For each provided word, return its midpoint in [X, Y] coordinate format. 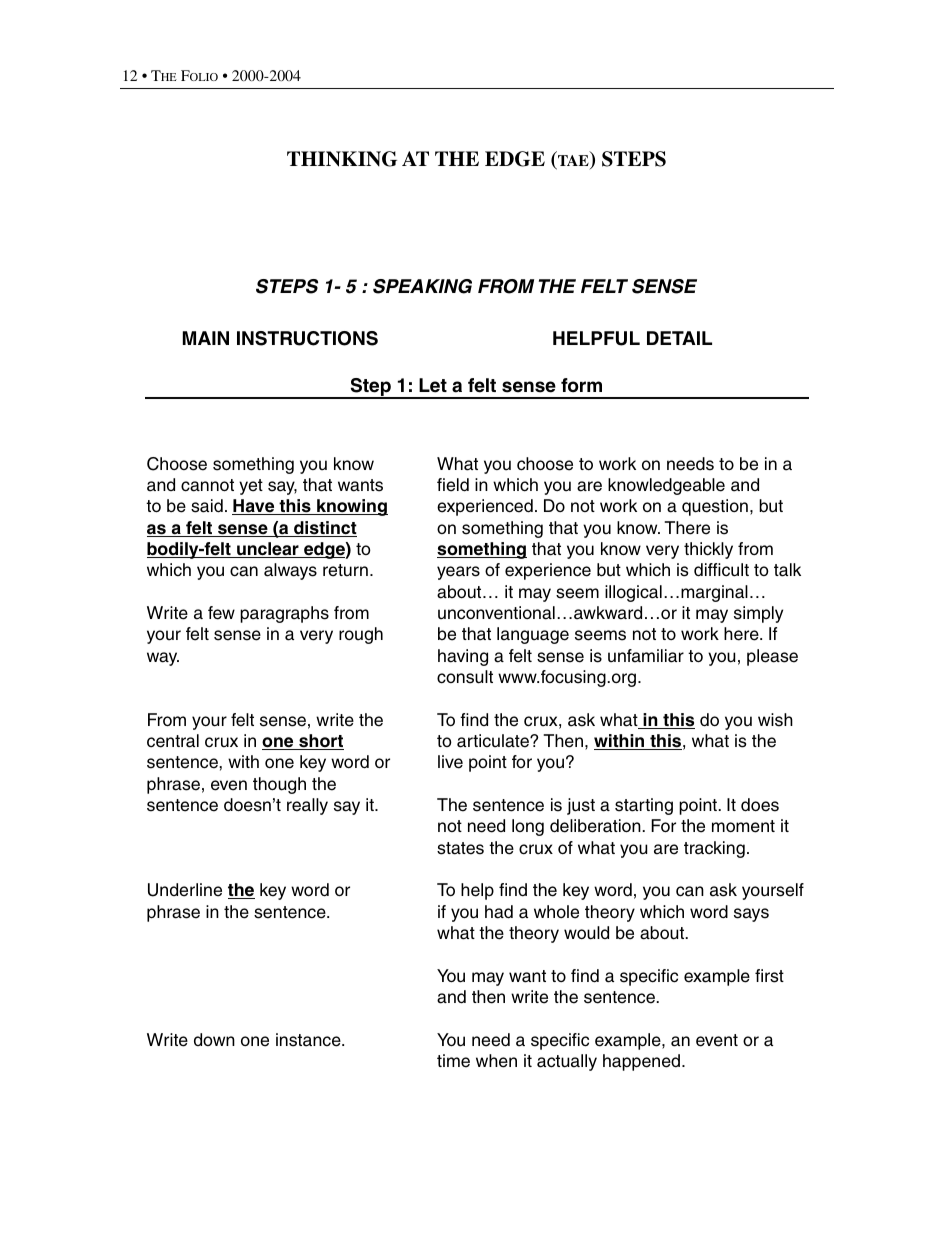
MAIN [206, 338]
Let [433, 385]
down [214, 1039]
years [458, 573]
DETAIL [679, 338]
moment [743, 826]
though [279, 785]
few [221, 613]
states [460, 848]
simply [758, 614]
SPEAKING [422, 286]
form [581, 385]
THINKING [342, 159]
